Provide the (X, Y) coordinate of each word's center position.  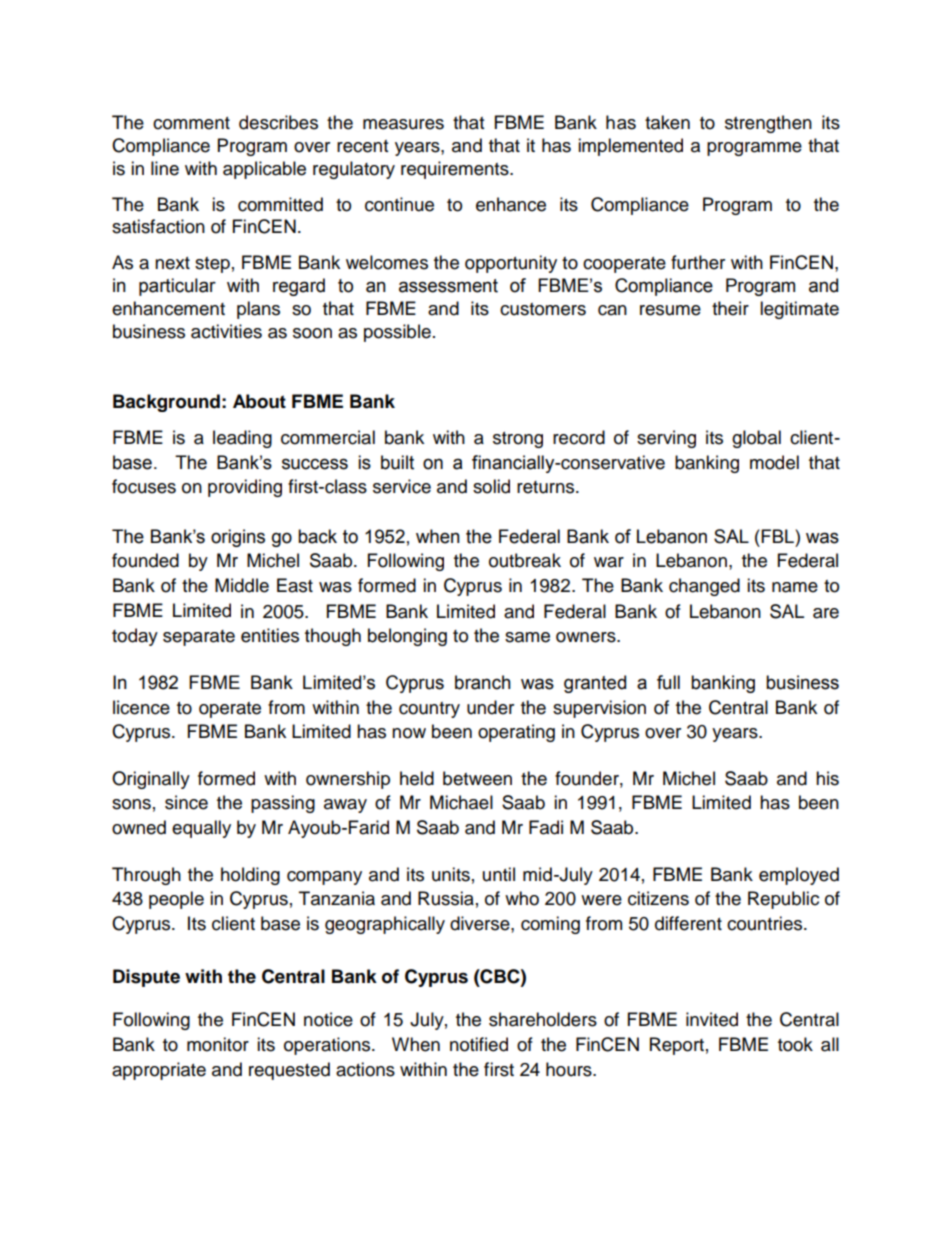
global (756, 439)
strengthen (768, 124)
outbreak (525, 560)
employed (799, 876)
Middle (242, 585)
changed (704, 587)
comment (191, 123)
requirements (456, 170)
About (259, 401)
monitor (218, 1044)
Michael (461, 802)
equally (201, 829)
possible (397, 333)
